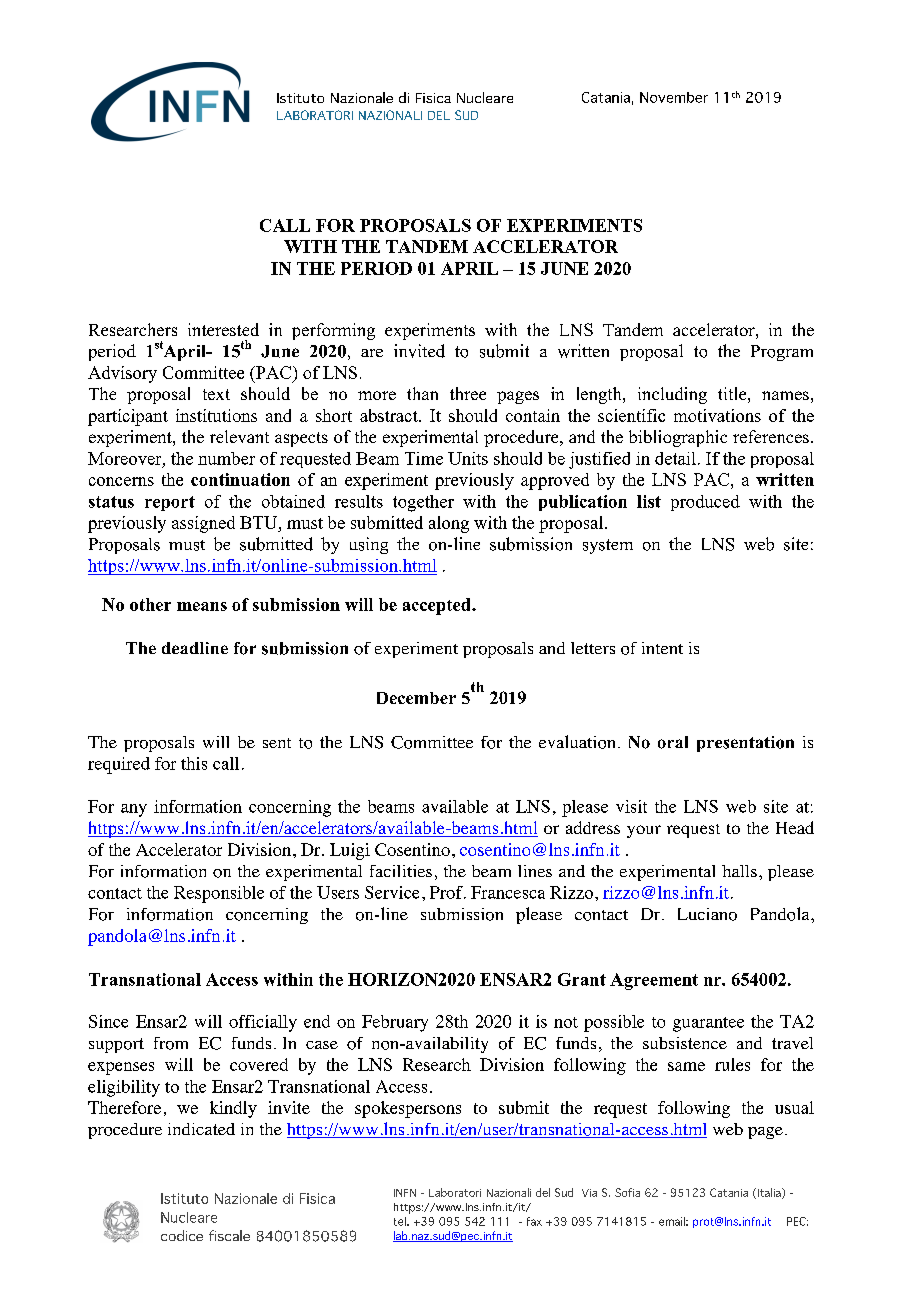  I want to click on December, so click(416, 698).
